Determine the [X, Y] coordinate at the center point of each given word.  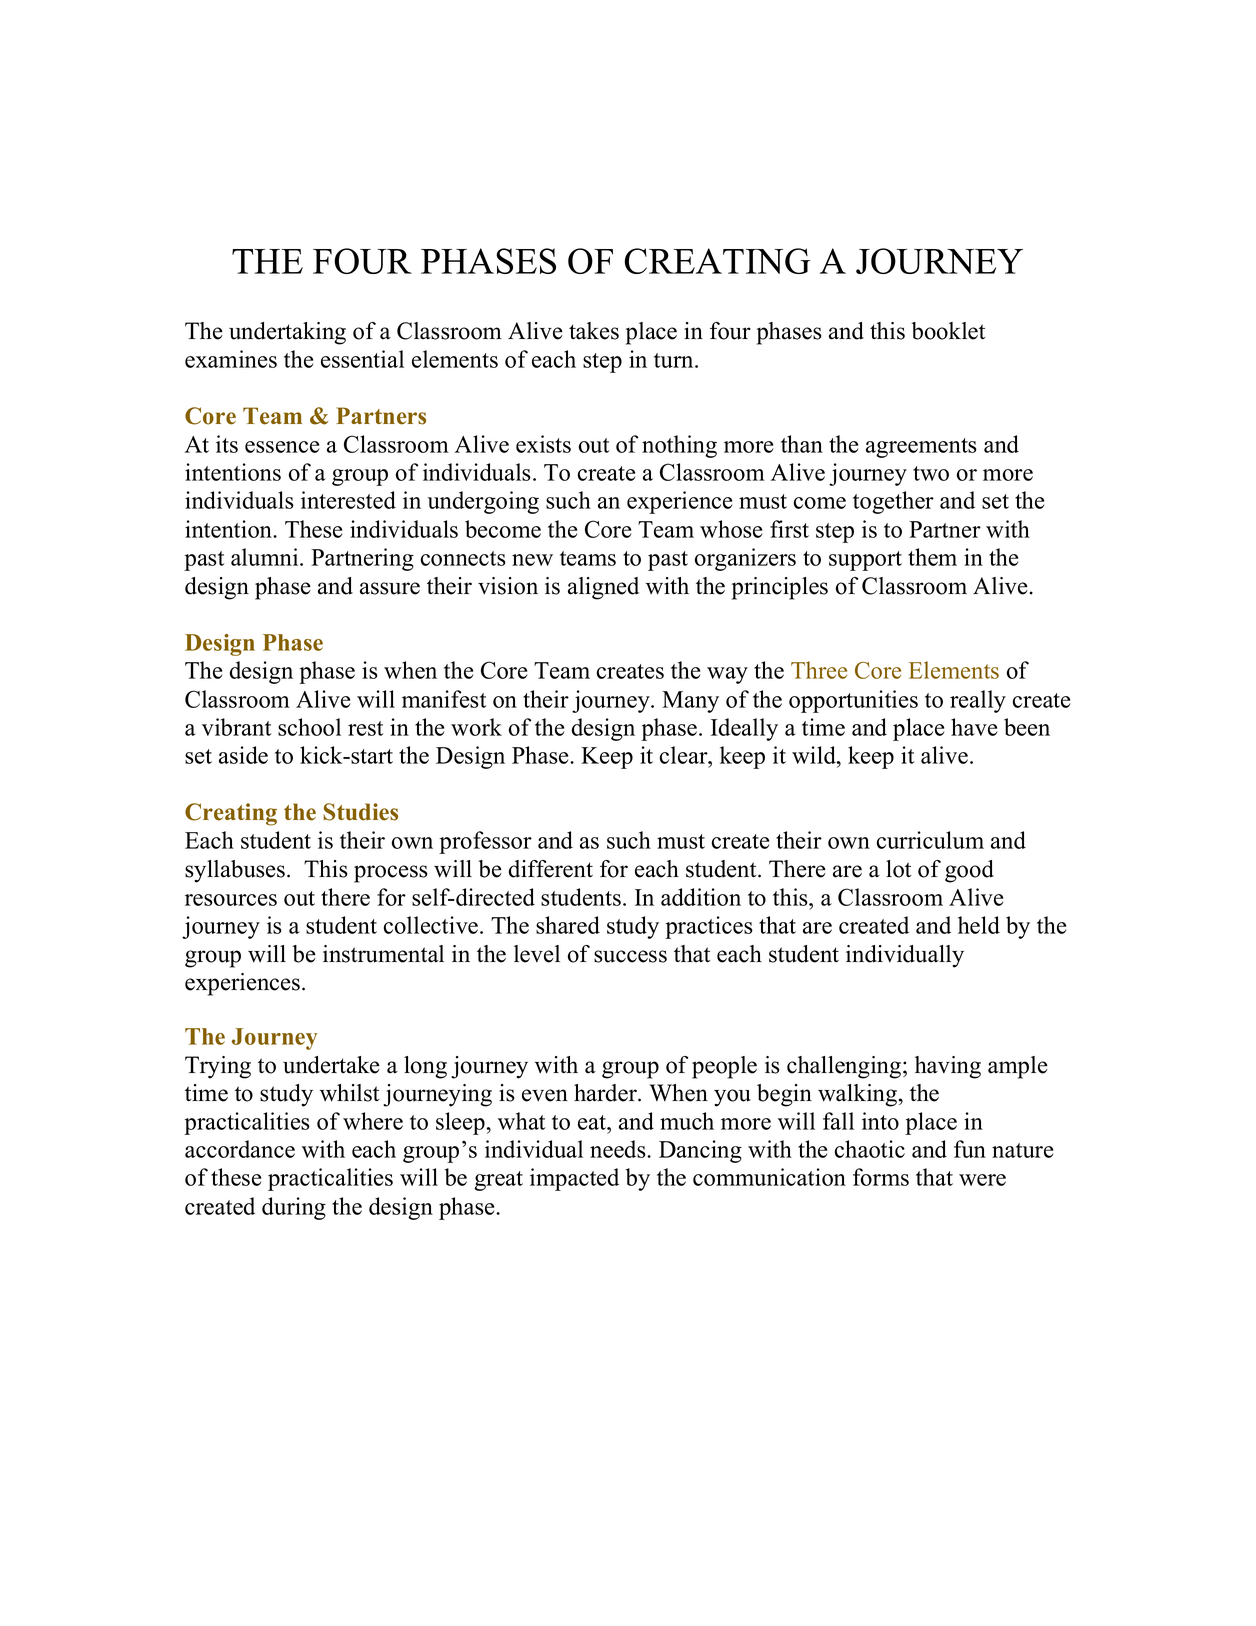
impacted [574, 1179]
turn [675, 360]
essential [362, 359]
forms [881, 1177]
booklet [948, 331]
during [294, 1208]
